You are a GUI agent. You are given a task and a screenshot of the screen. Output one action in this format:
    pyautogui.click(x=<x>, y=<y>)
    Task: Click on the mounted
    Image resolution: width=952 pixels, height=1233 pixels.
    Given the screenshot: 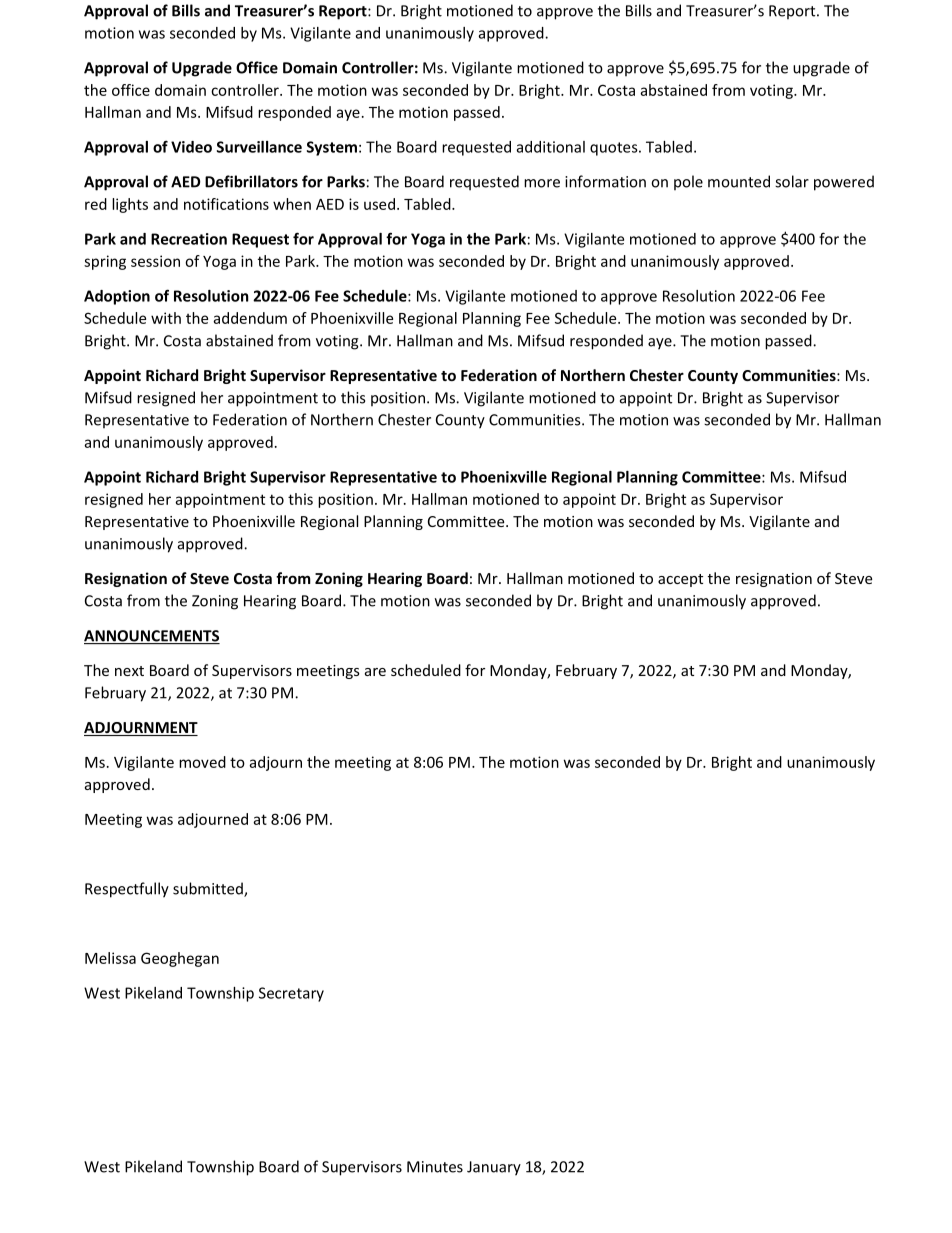 What is the action you would take?
    pyautogui.click(x=739, y=181)
